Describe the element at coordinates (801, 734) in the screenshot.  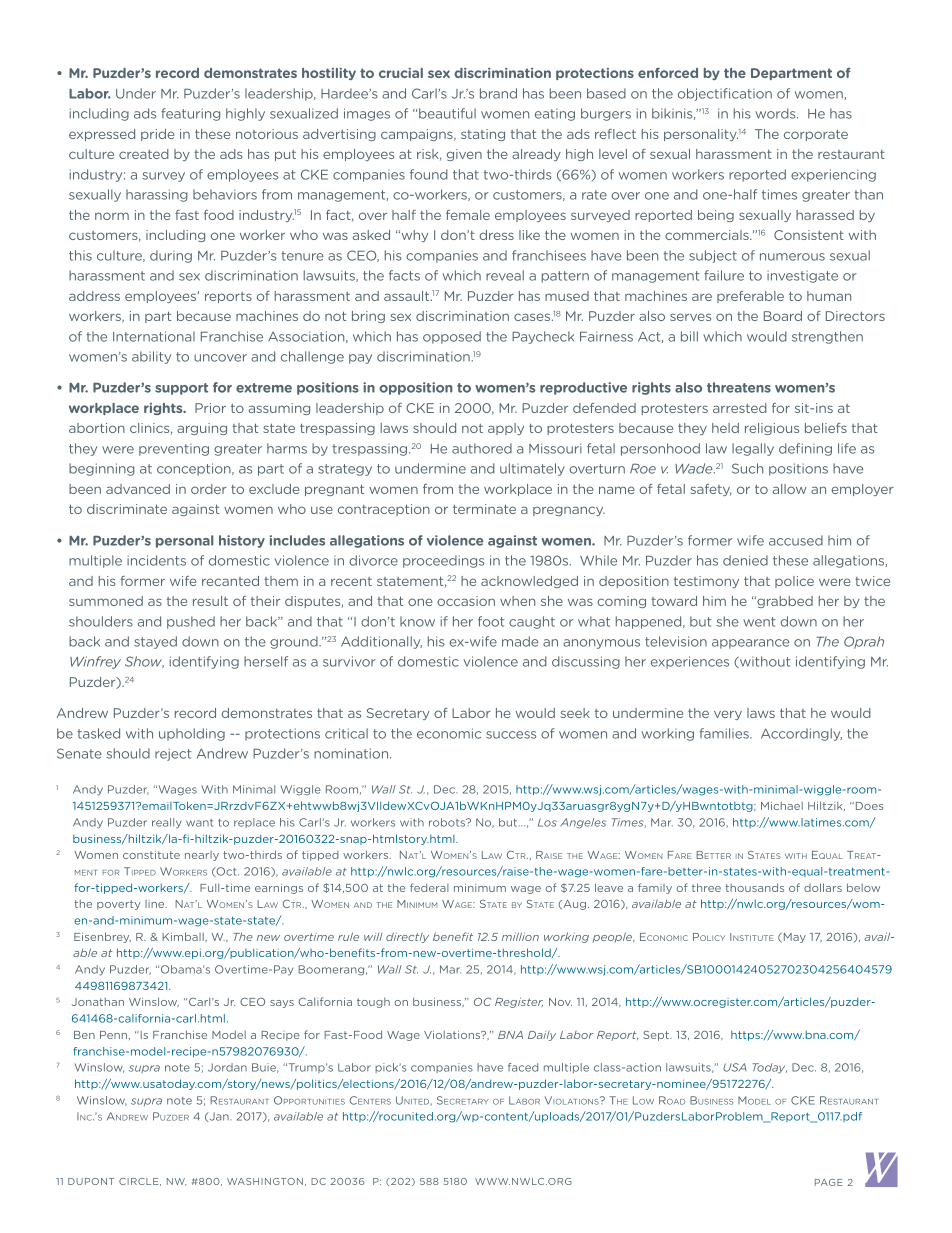
I see `Accordingly` at that location.
